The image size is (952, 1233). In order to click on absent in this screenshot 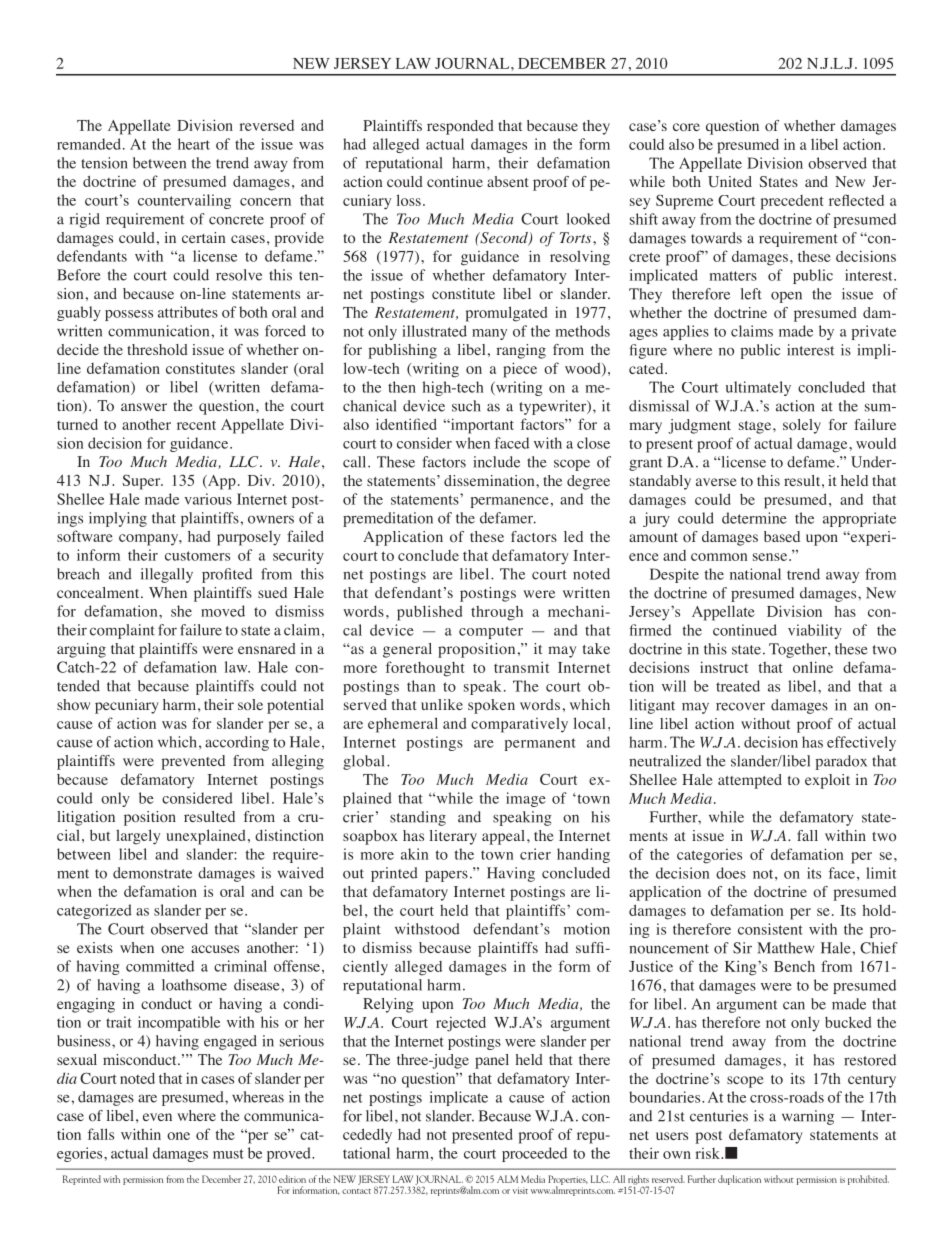, I will do `click(508, 181)`.
